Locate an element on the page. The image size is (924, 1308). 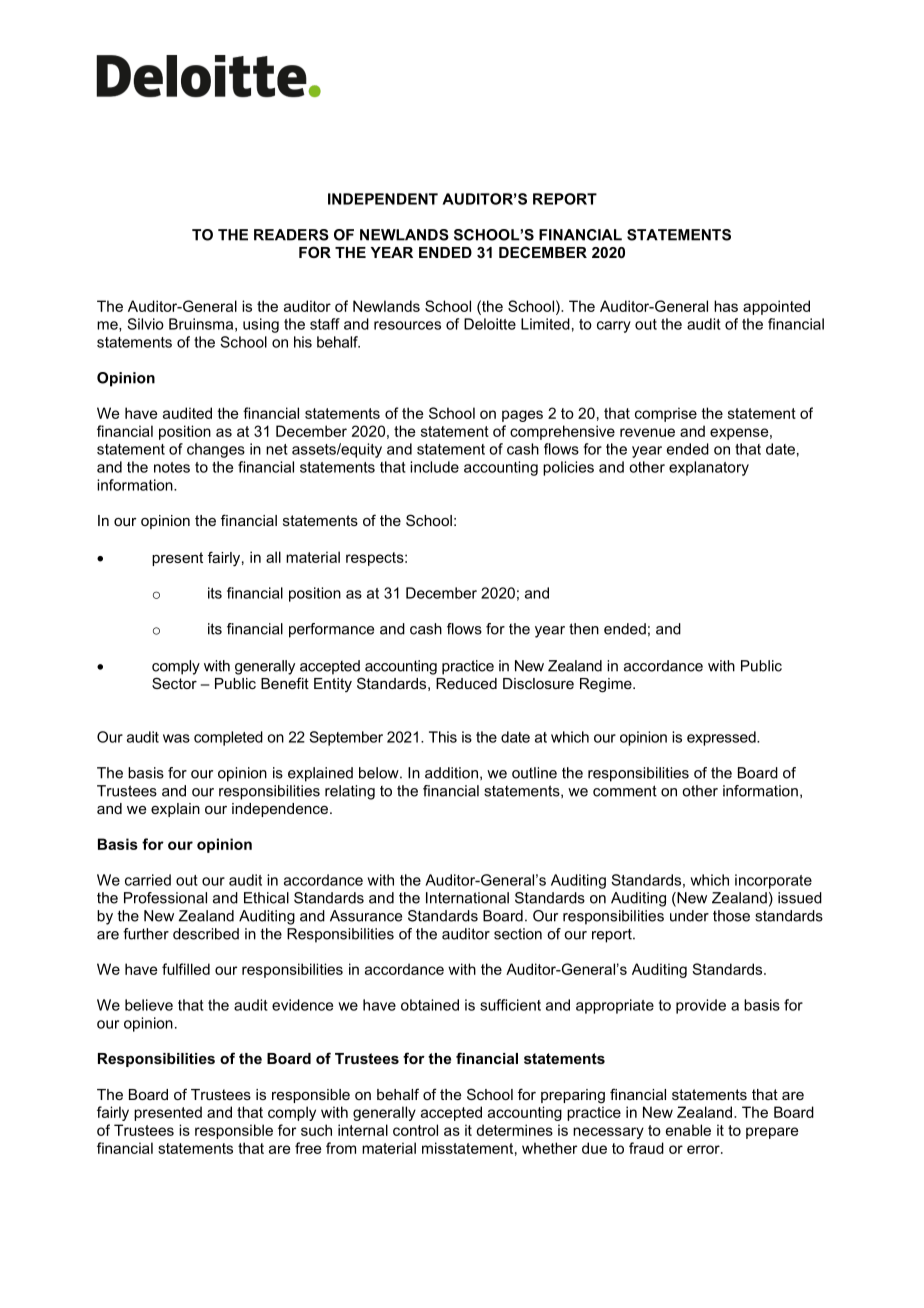
free is located at coordinates (308, 1148).
